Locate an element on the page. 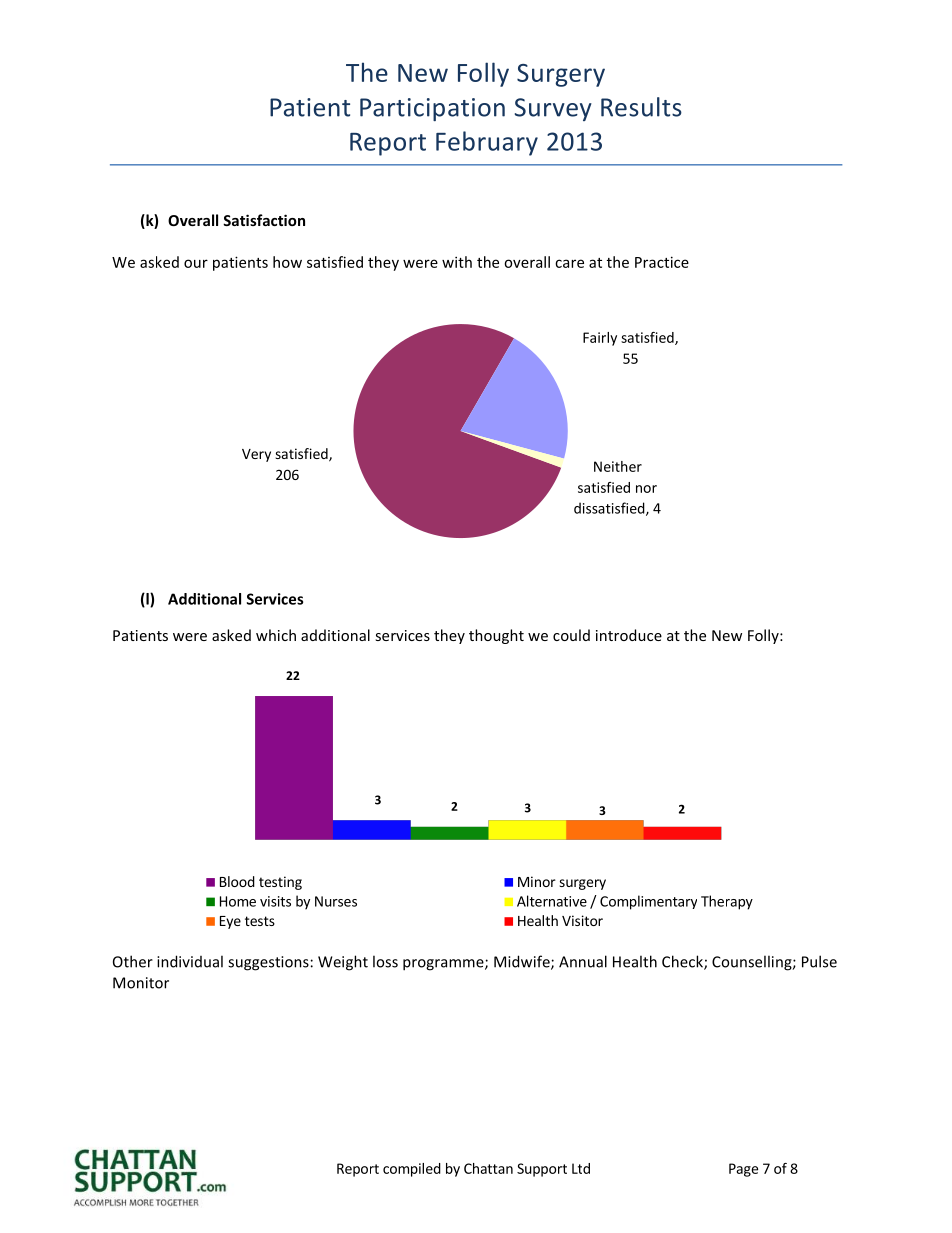 The width and height of the image is (952, 1233). introduce is located at coordinates (629, 635).
